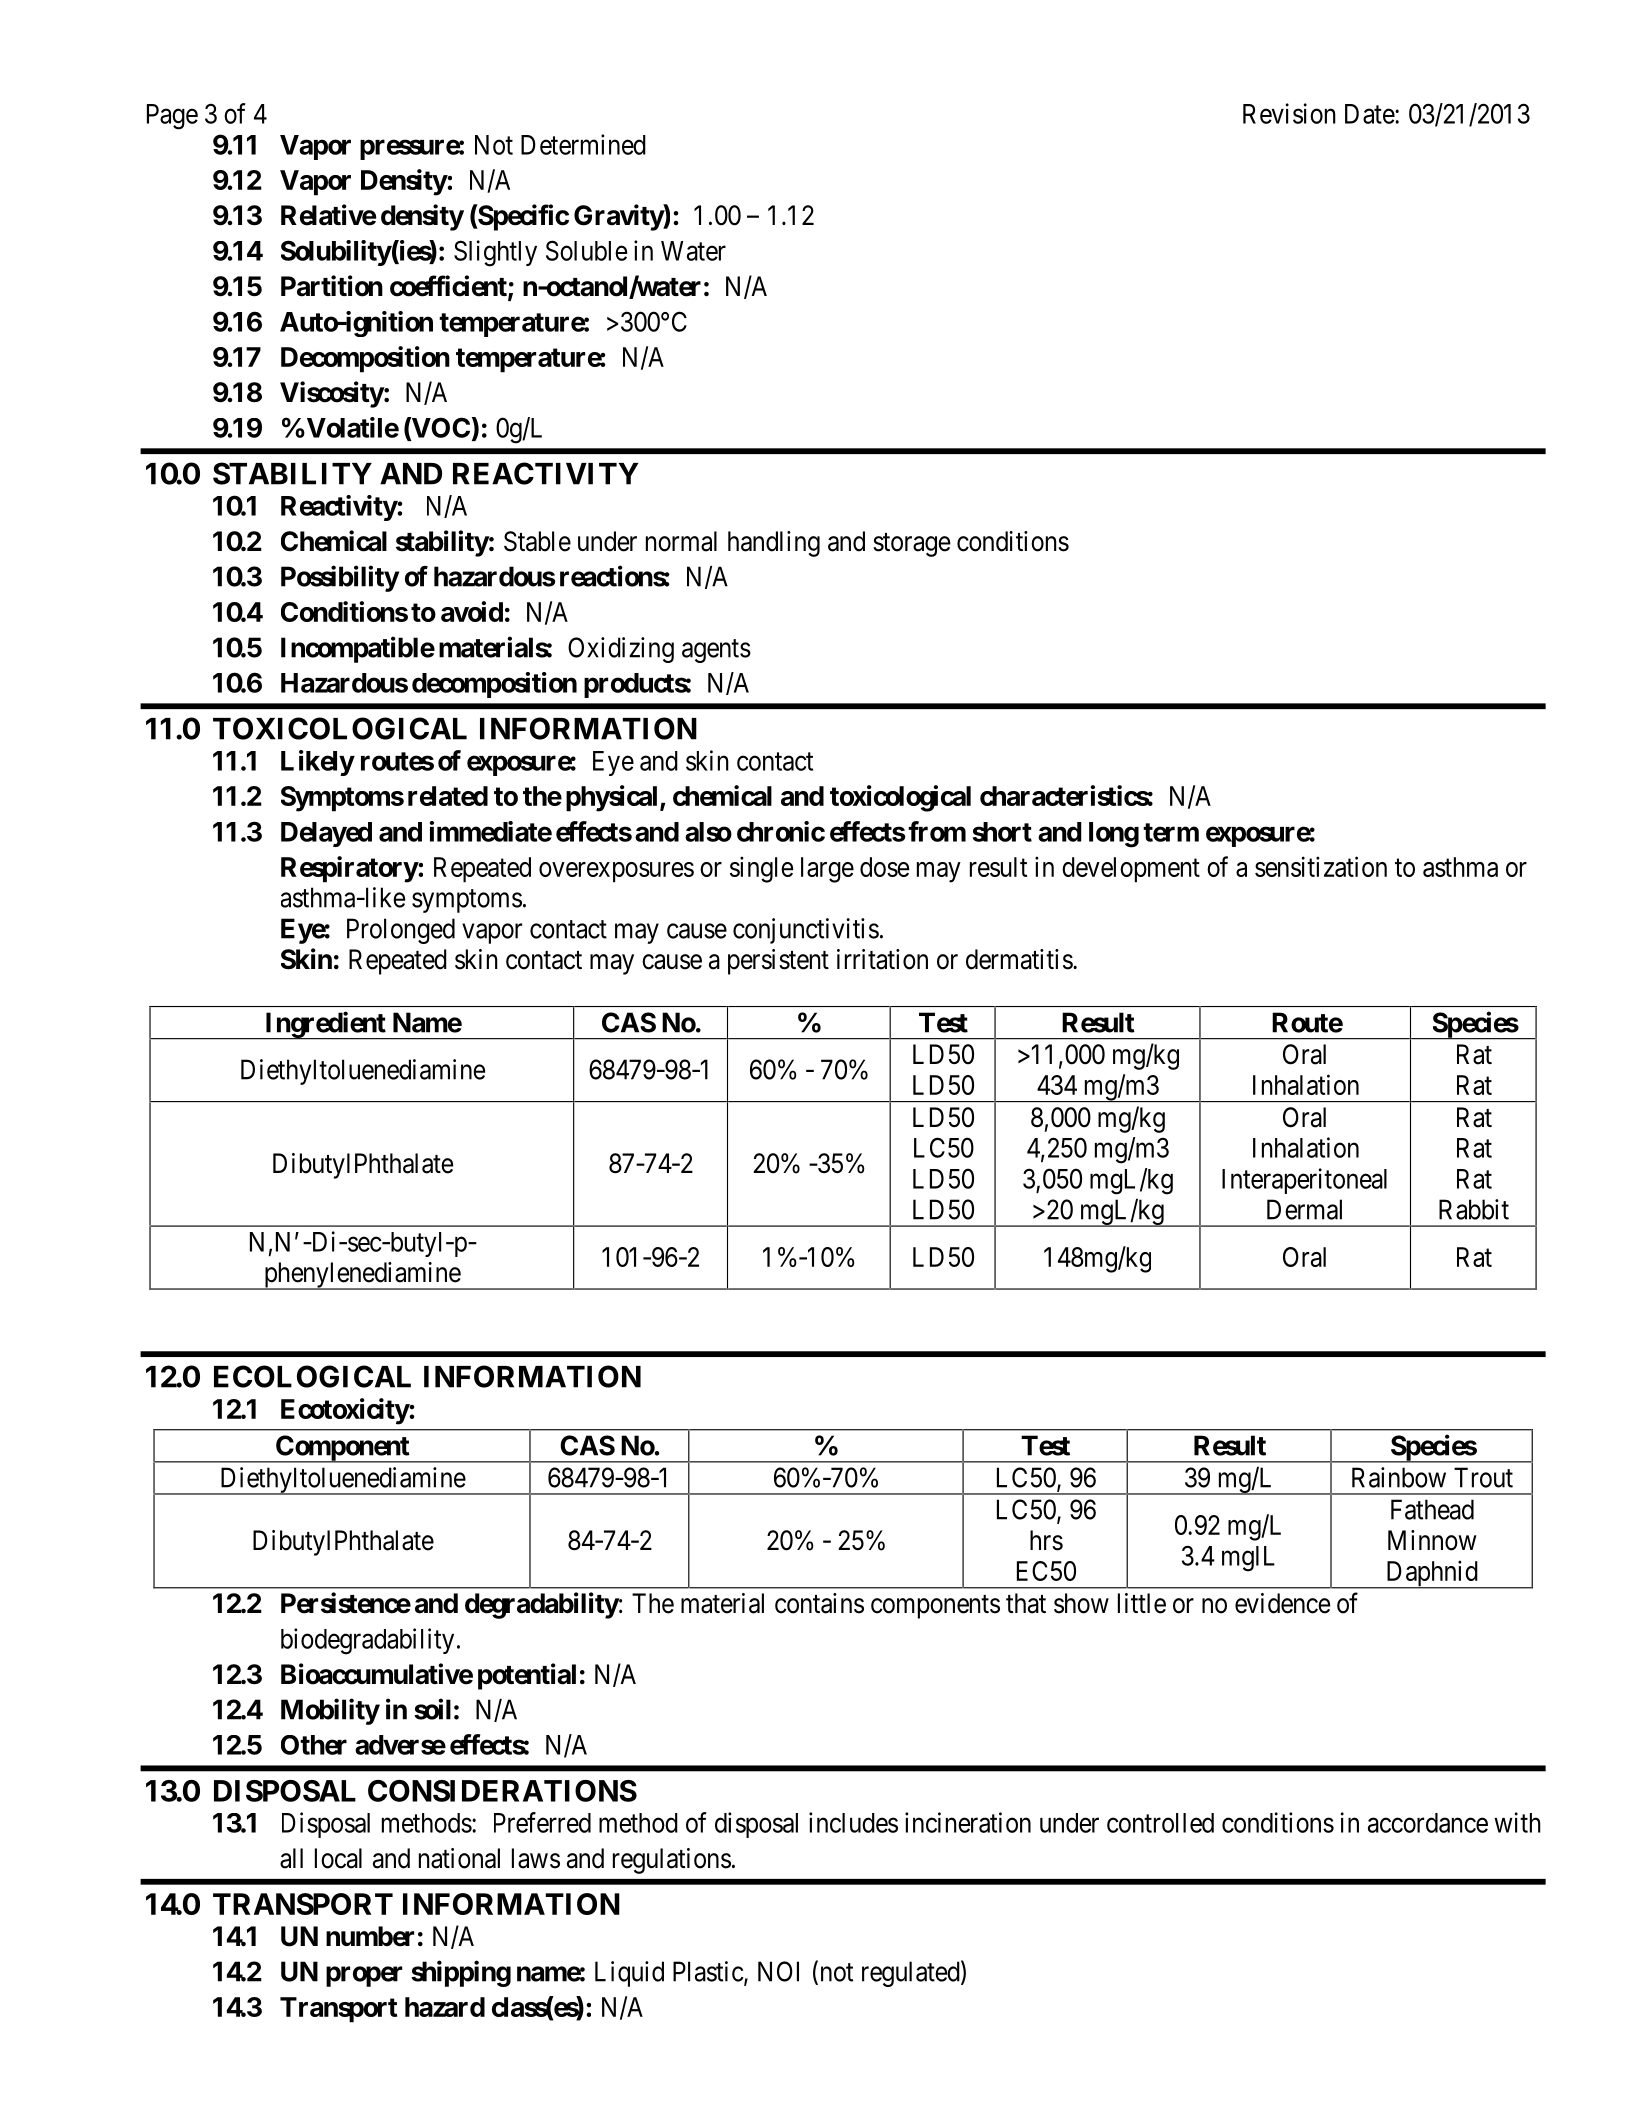 This page has width=1638, height=2120. Describe the element at coordinates (332, 286) in the page. I see `Partition` at that location.
